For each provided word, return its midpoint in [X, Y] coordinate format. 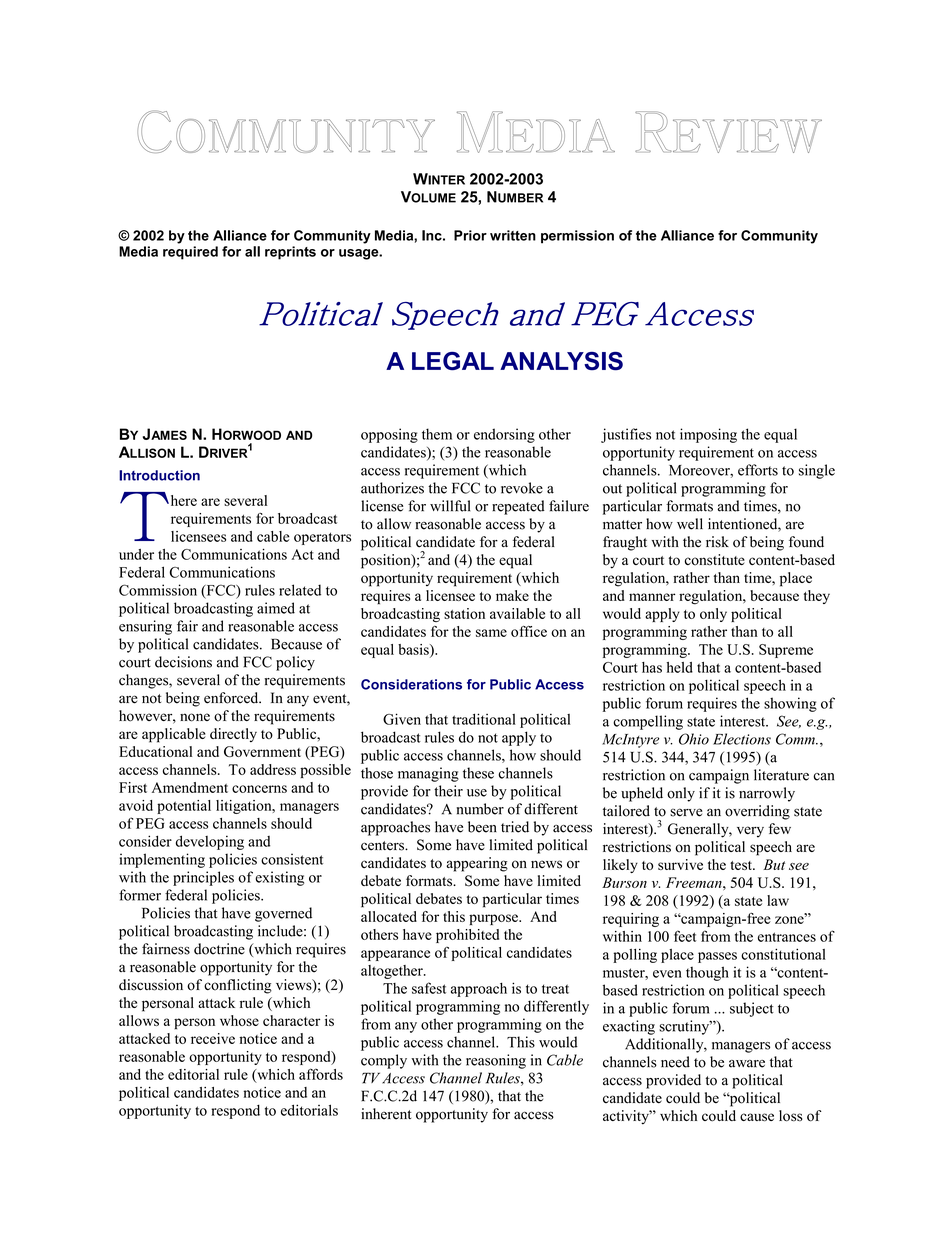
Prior [470, 235]
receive [213, 1038]
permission [577, 237]
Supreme [786, 651]
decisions [183, 662]
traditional [484, 719]
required [190, 253]
